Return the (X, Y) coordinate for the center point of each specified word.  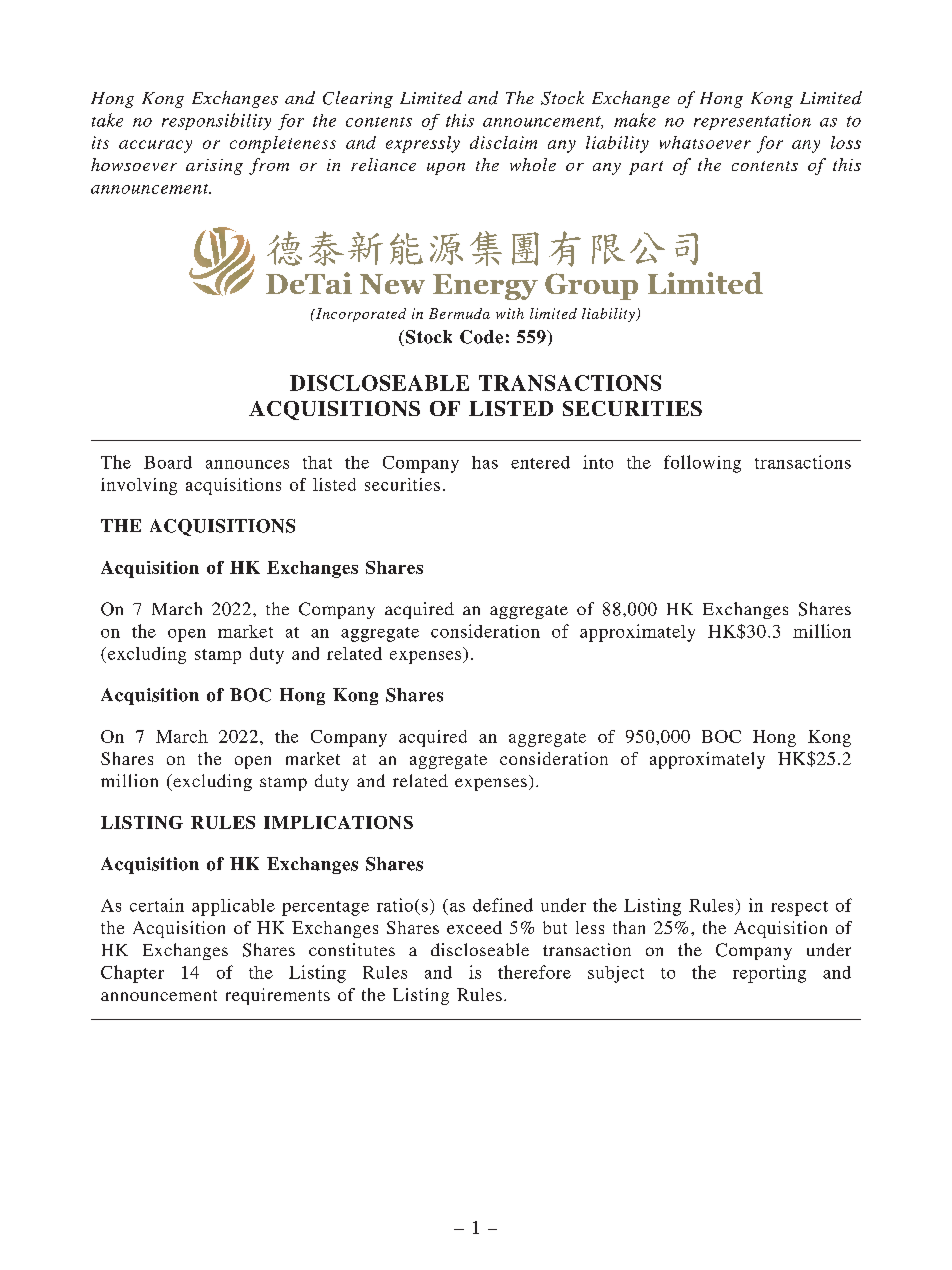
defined (503, 905)
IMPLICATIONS (338, 822)
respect (799, 908)
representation (752, 122)
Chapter (132, 974)
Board (168, 462)
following (702, 464)
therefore (534, 972)
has (485, 462)
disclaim (503, 142)
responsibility (216, 121)
